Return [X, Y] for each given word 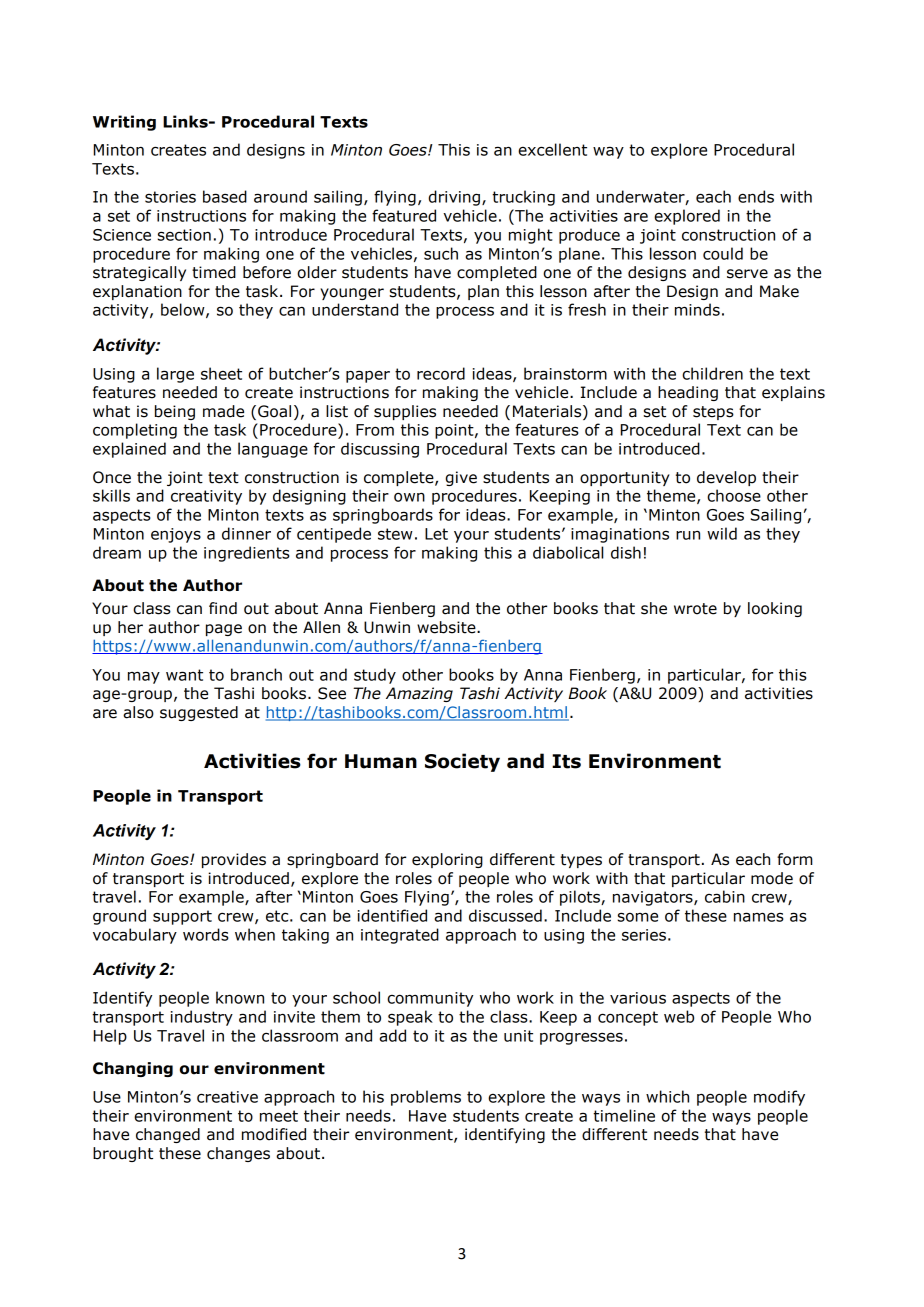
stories [170, 197]
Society [462, 762]
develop [726, 478]
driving [454, 198]
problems [426, 1098]
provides [234, 860]
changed [168, 1135]
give [461, 478]
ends [756, 196]
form [795, 859]
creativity [206, 497]
